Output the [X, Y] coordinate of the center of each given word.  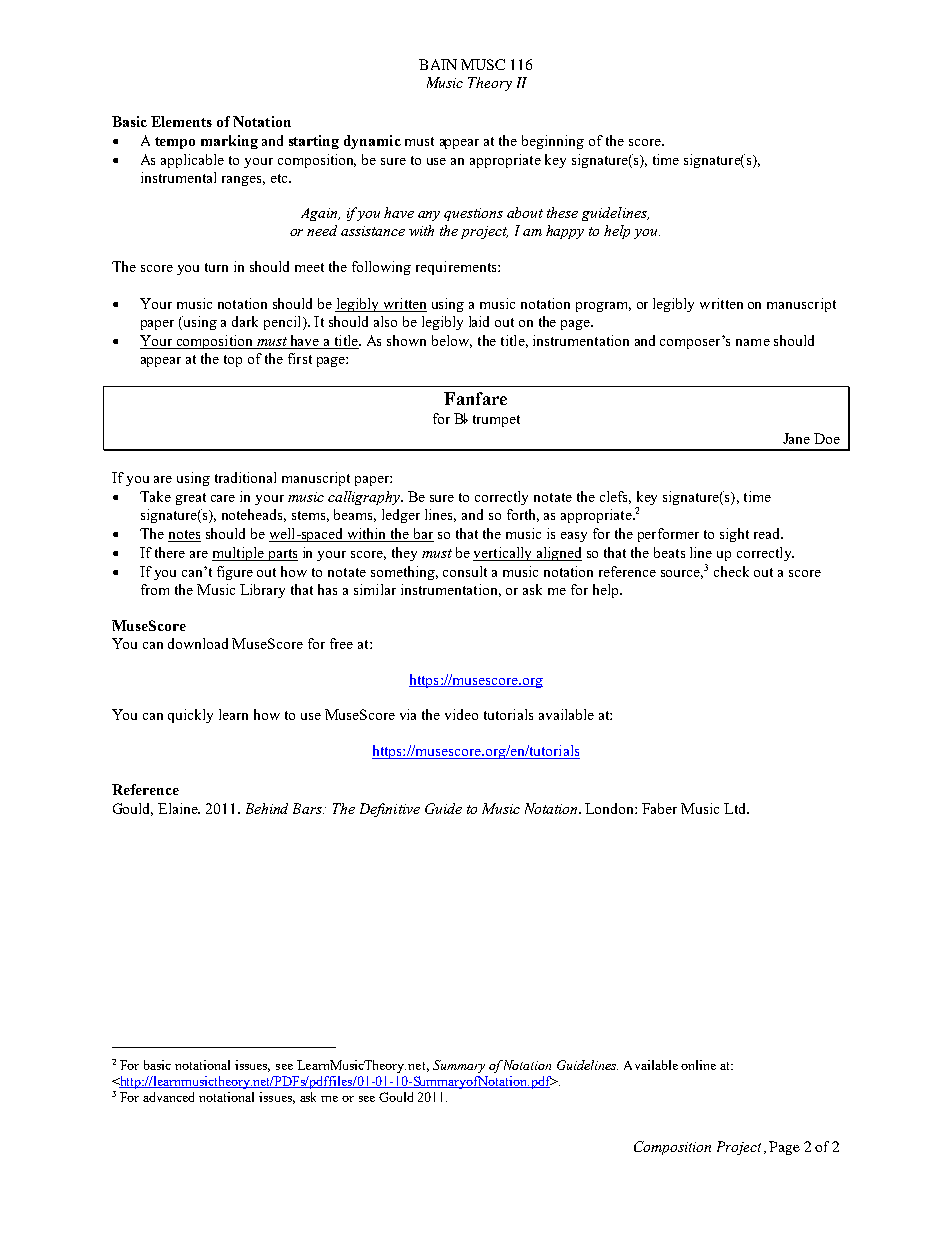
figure [235, 573]
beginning [553, 142]
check [731, 571]
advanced [168, 1097]
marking [229, 142]
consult [465, 571]
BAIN [438, 64]
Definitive [390, 810]
